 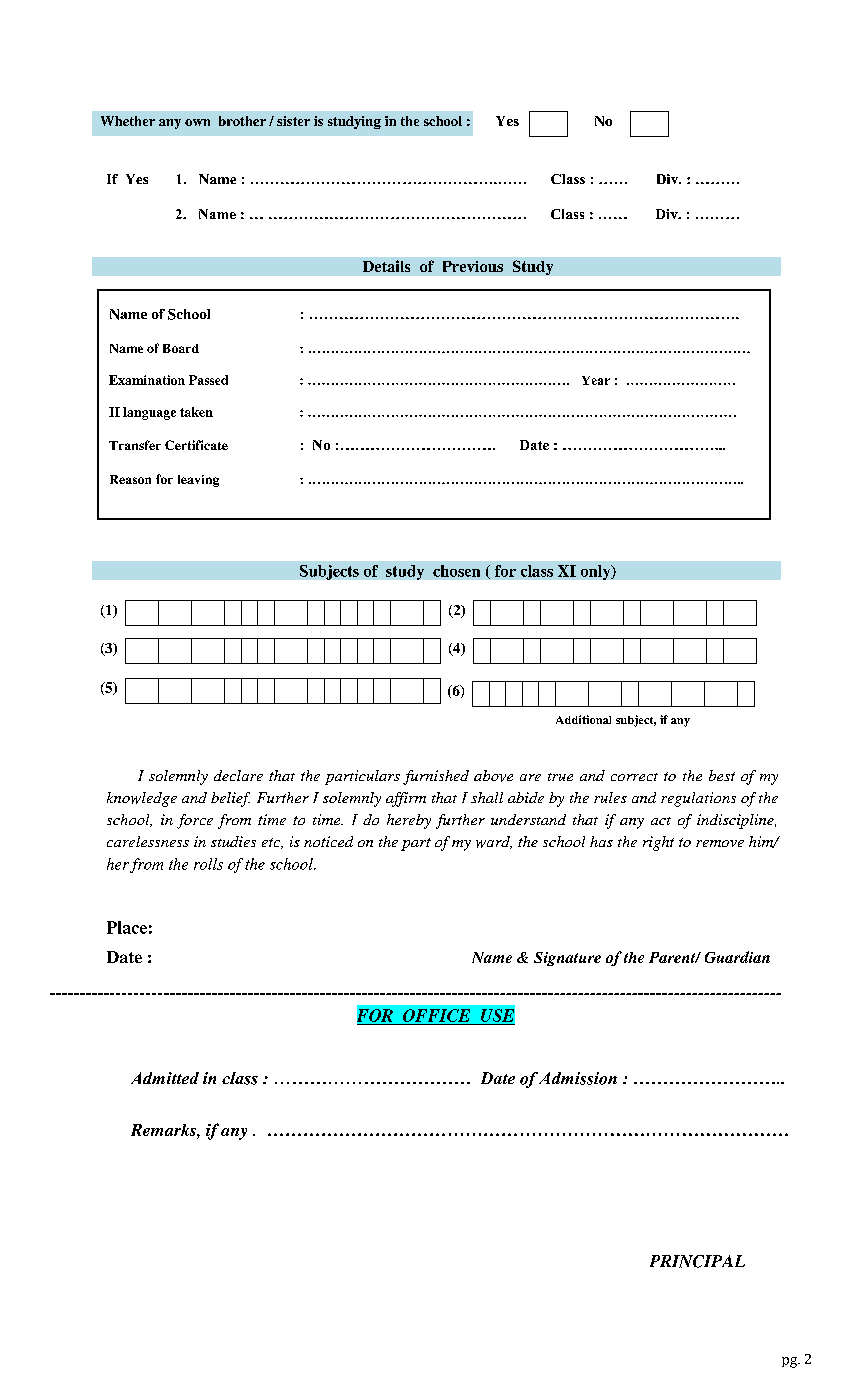 What do you see at coordinates (596, 380) in the screenshot?
I see `Year` at bounding box center [596, 380].
